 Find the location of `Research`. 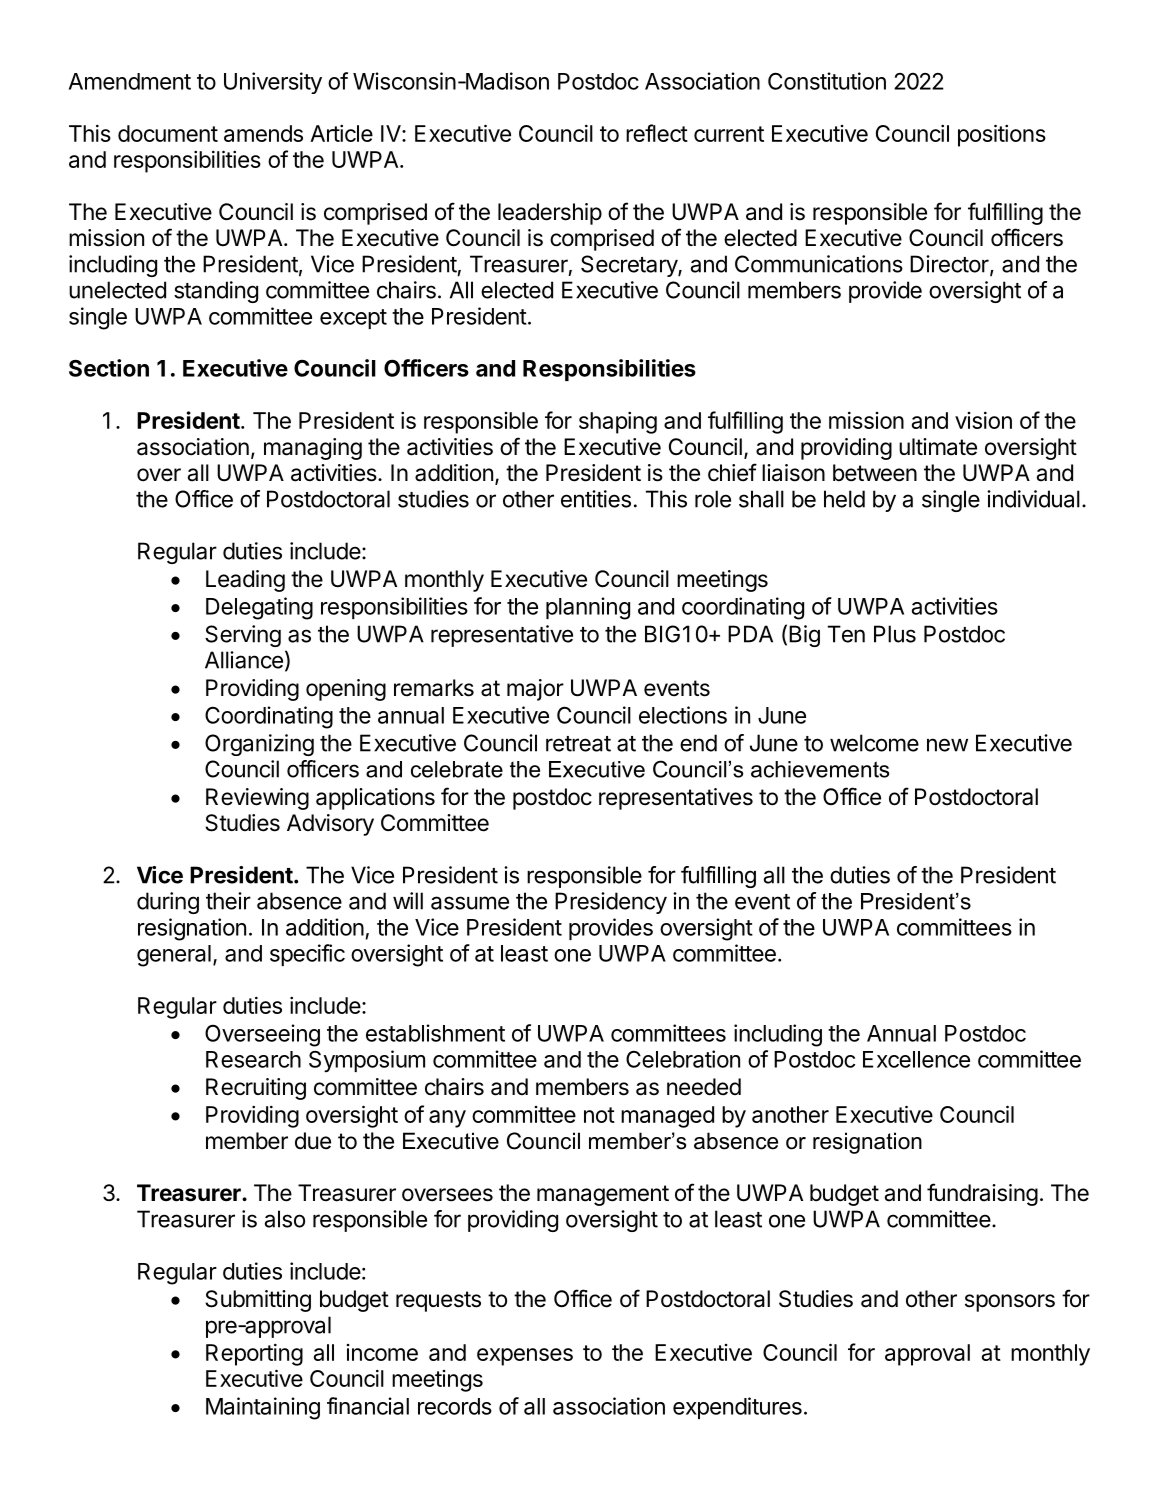

Research is located at coordinates (253, 1059).
